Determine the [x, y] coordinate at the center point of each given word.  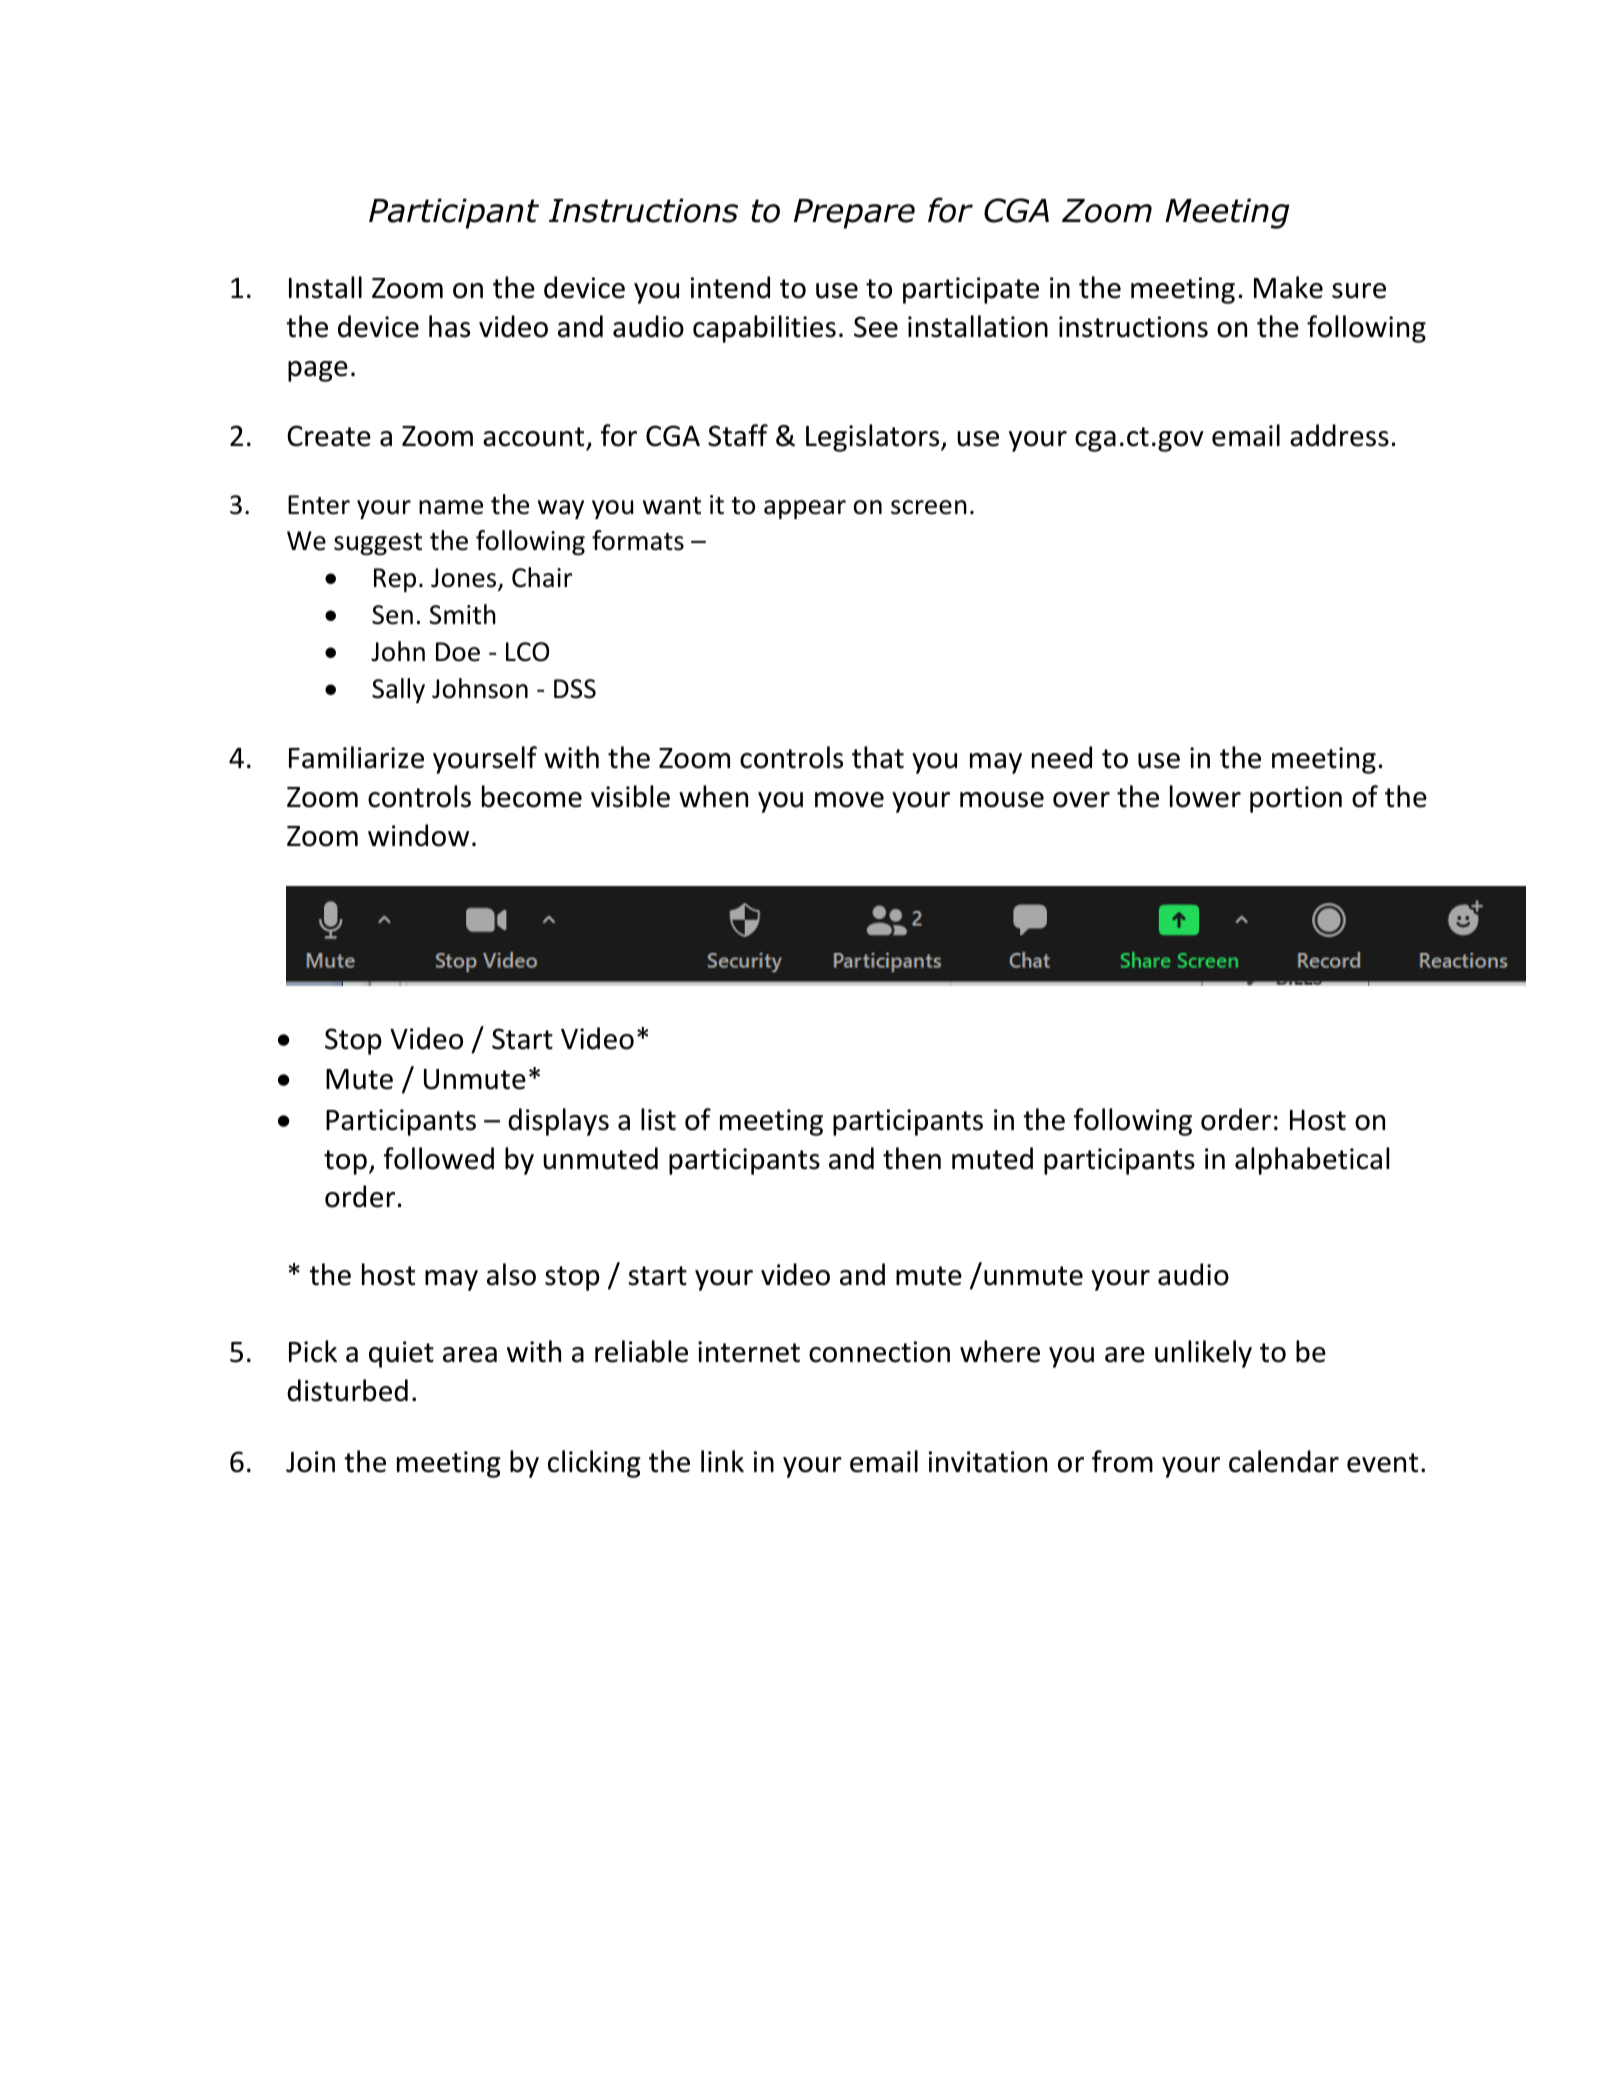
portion [1296, 799]
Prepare [854, 214]
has [449, 326]
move [849, 800]
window [418, 835]
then [912, 1158]
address [1339, 435]
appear [805, 509]
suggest [378, 544]
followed [439, 1158]
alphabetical [1312, 1161]
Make [1288, 287]
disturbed [347, 1390]
